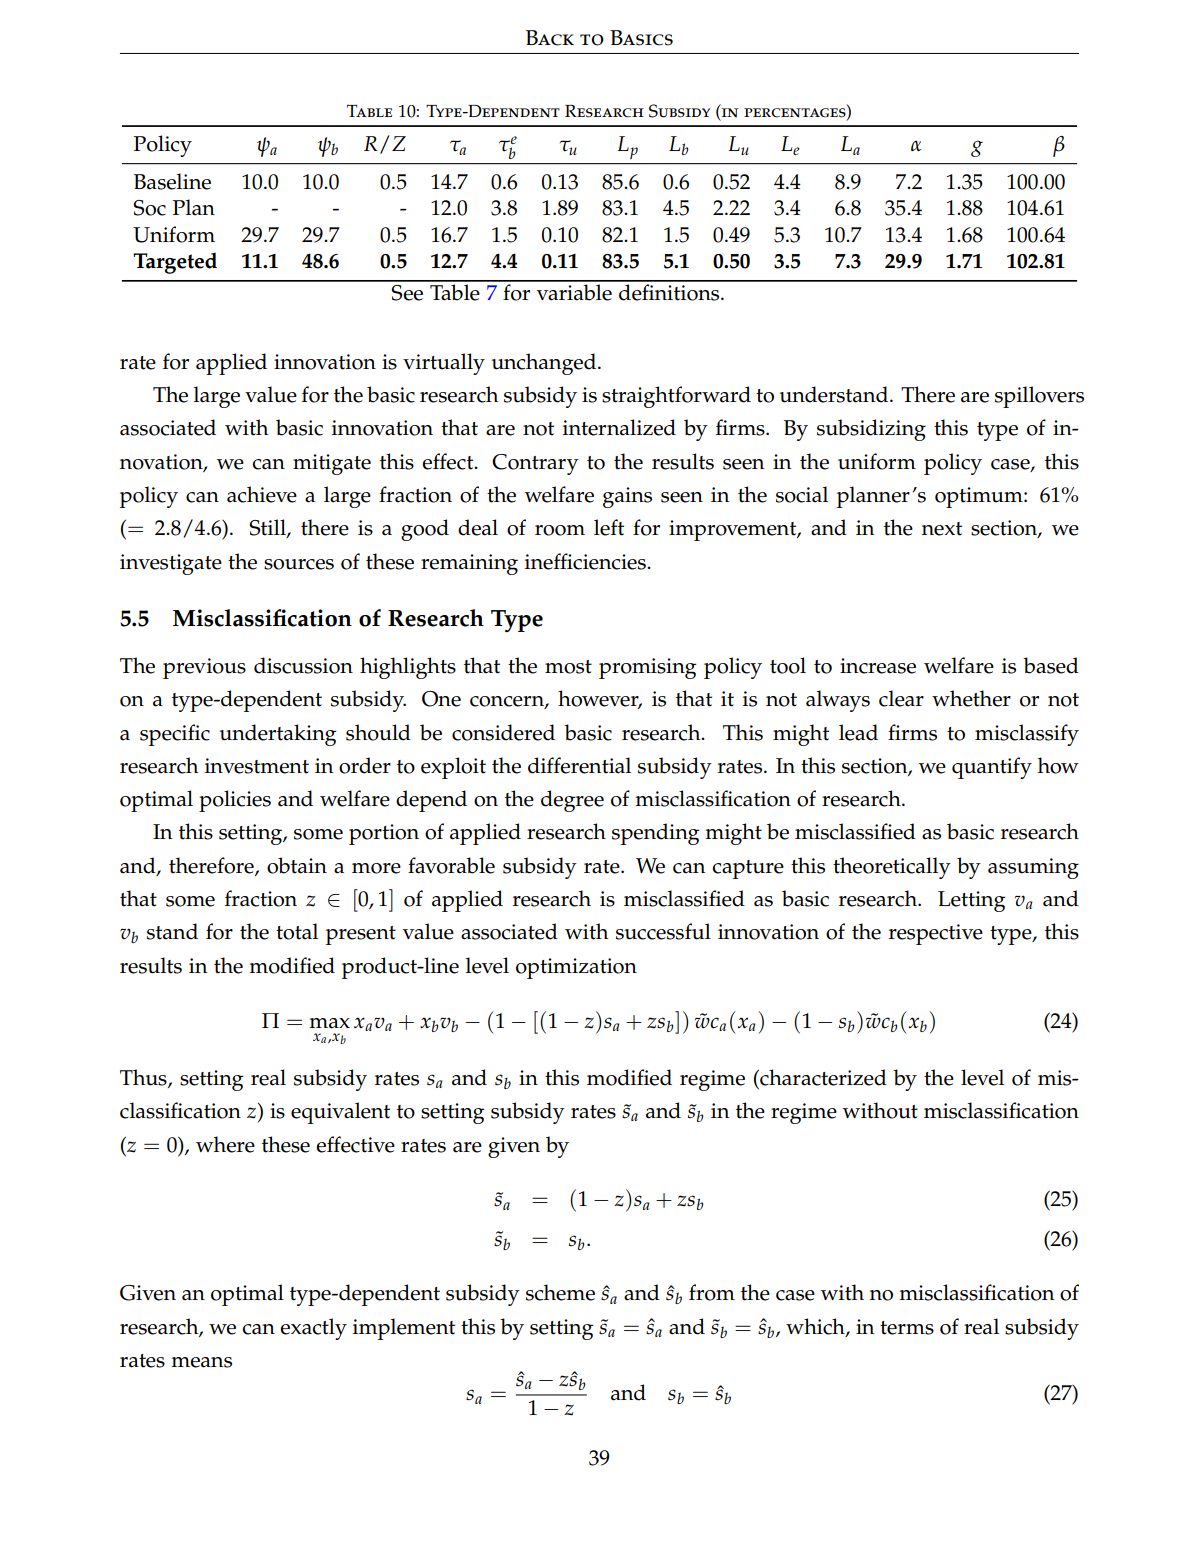  I want to click on subsidizing, so click(871, 430).
